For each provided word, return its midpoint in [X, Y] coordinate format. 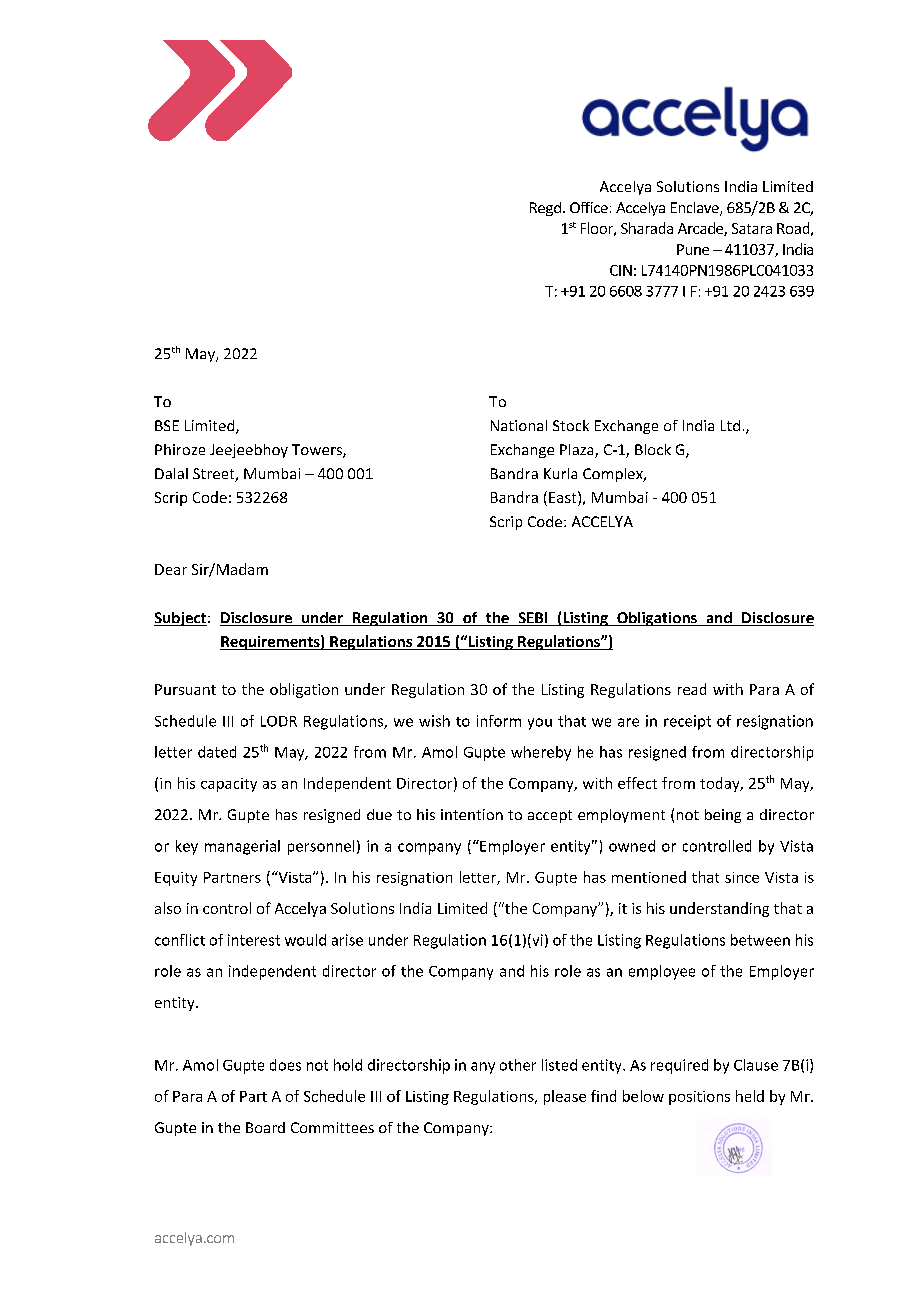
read [692, 689]
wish [434, 721]
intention [472, 814]
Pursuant [185, 689]
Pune [693, 249]
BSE [167, 425]
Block [653, 449]
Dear [171, 569]
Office [589, 207]
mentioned [649, 877]
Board [265, 1127]
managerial [242, 847]
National [519, 425]
